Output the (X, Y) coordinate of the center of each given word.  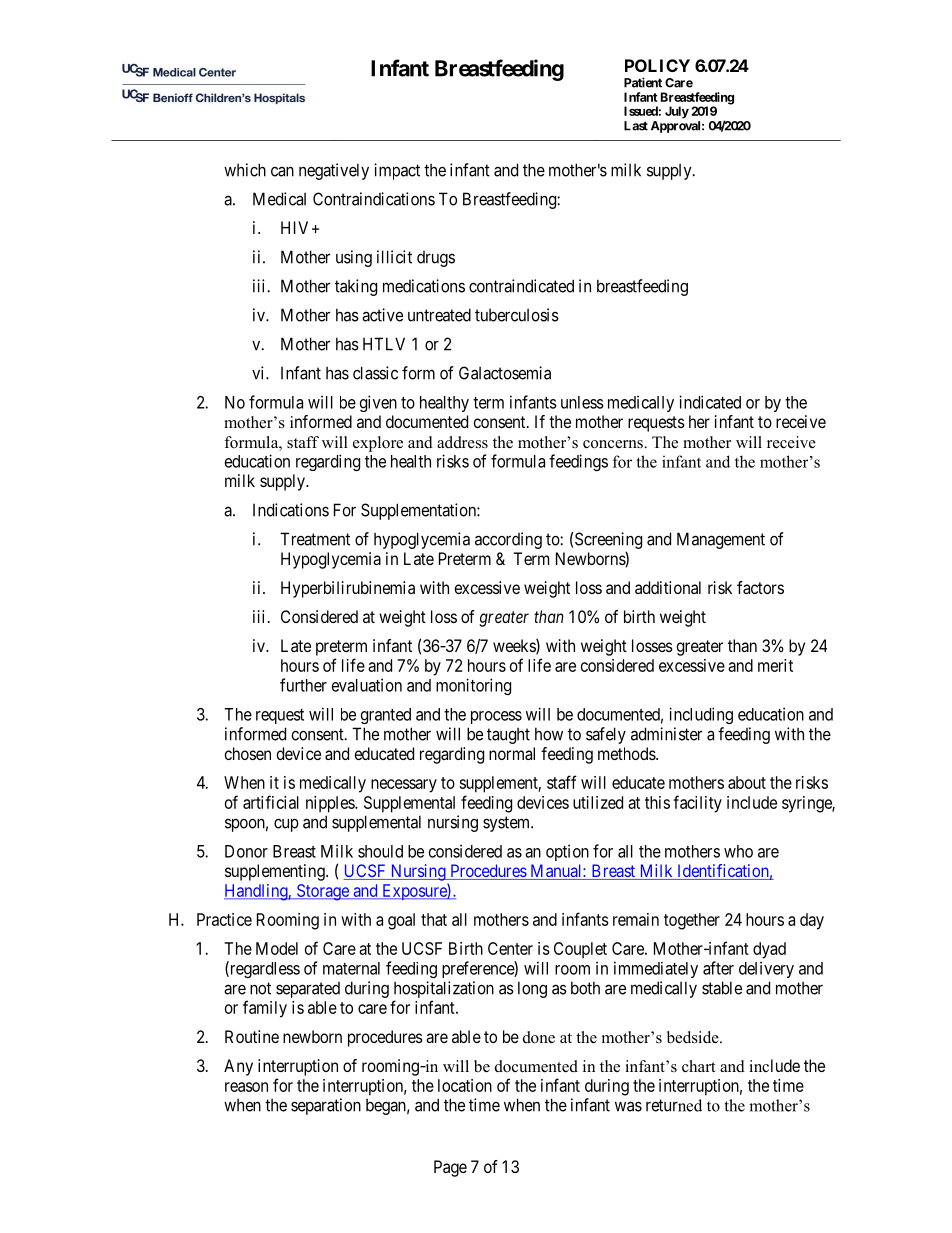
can (282, 171)
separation (326, 1106)
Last (636, 126)
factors (760, 587)
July (677, 112)
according (508, 540)
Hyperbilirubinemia (348, 589)
